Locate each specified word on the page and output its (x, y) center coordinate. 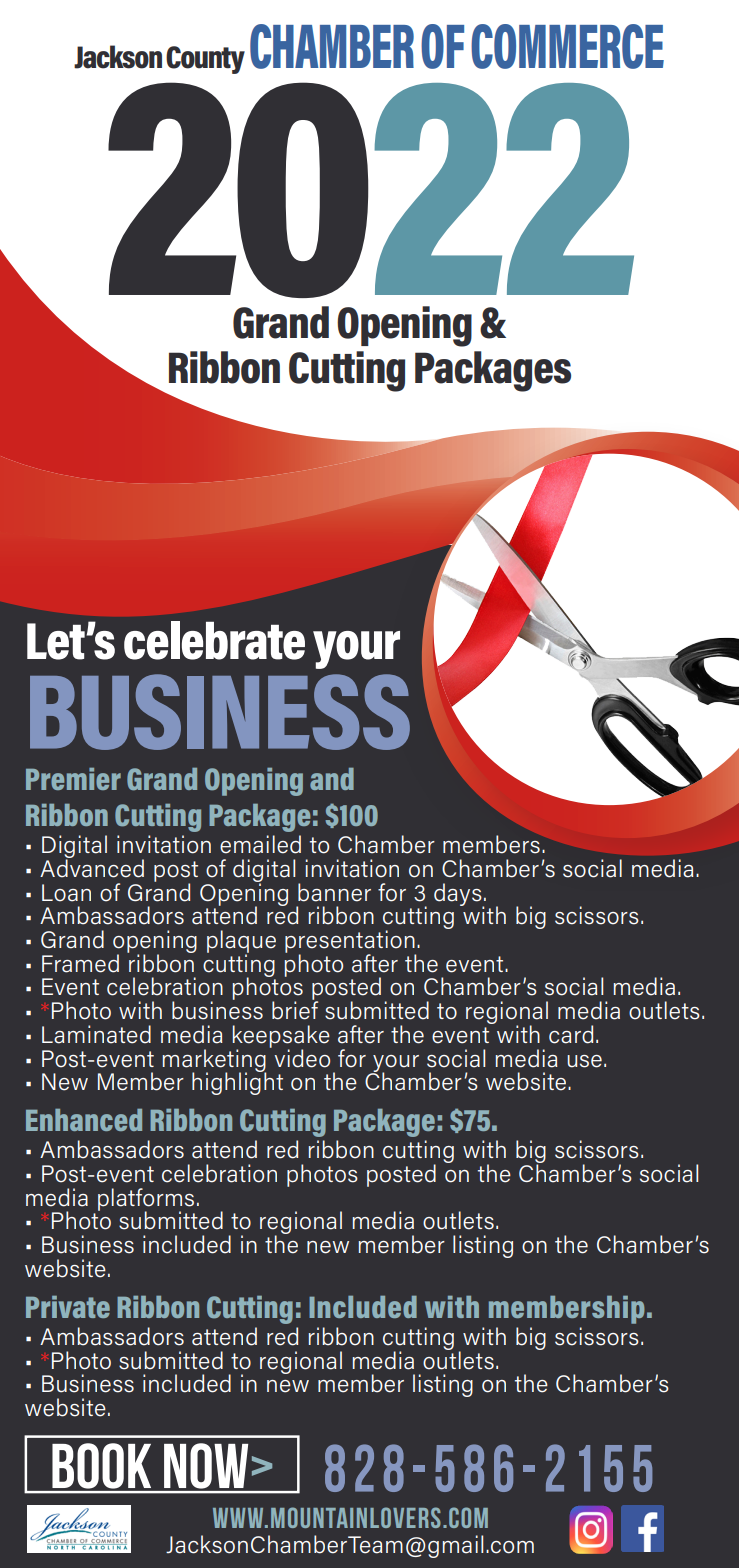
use (584, 1061)
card (571, 1034)
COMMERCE (567, 46)
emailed (260, 844)
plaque (241, 942)
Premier (73, 779)
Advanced (92, 867)
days (459, 895)
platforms (146, 1200)
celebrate (214, 640)
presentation (350, 942)
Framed (80, 963)
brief (295, 1009)
